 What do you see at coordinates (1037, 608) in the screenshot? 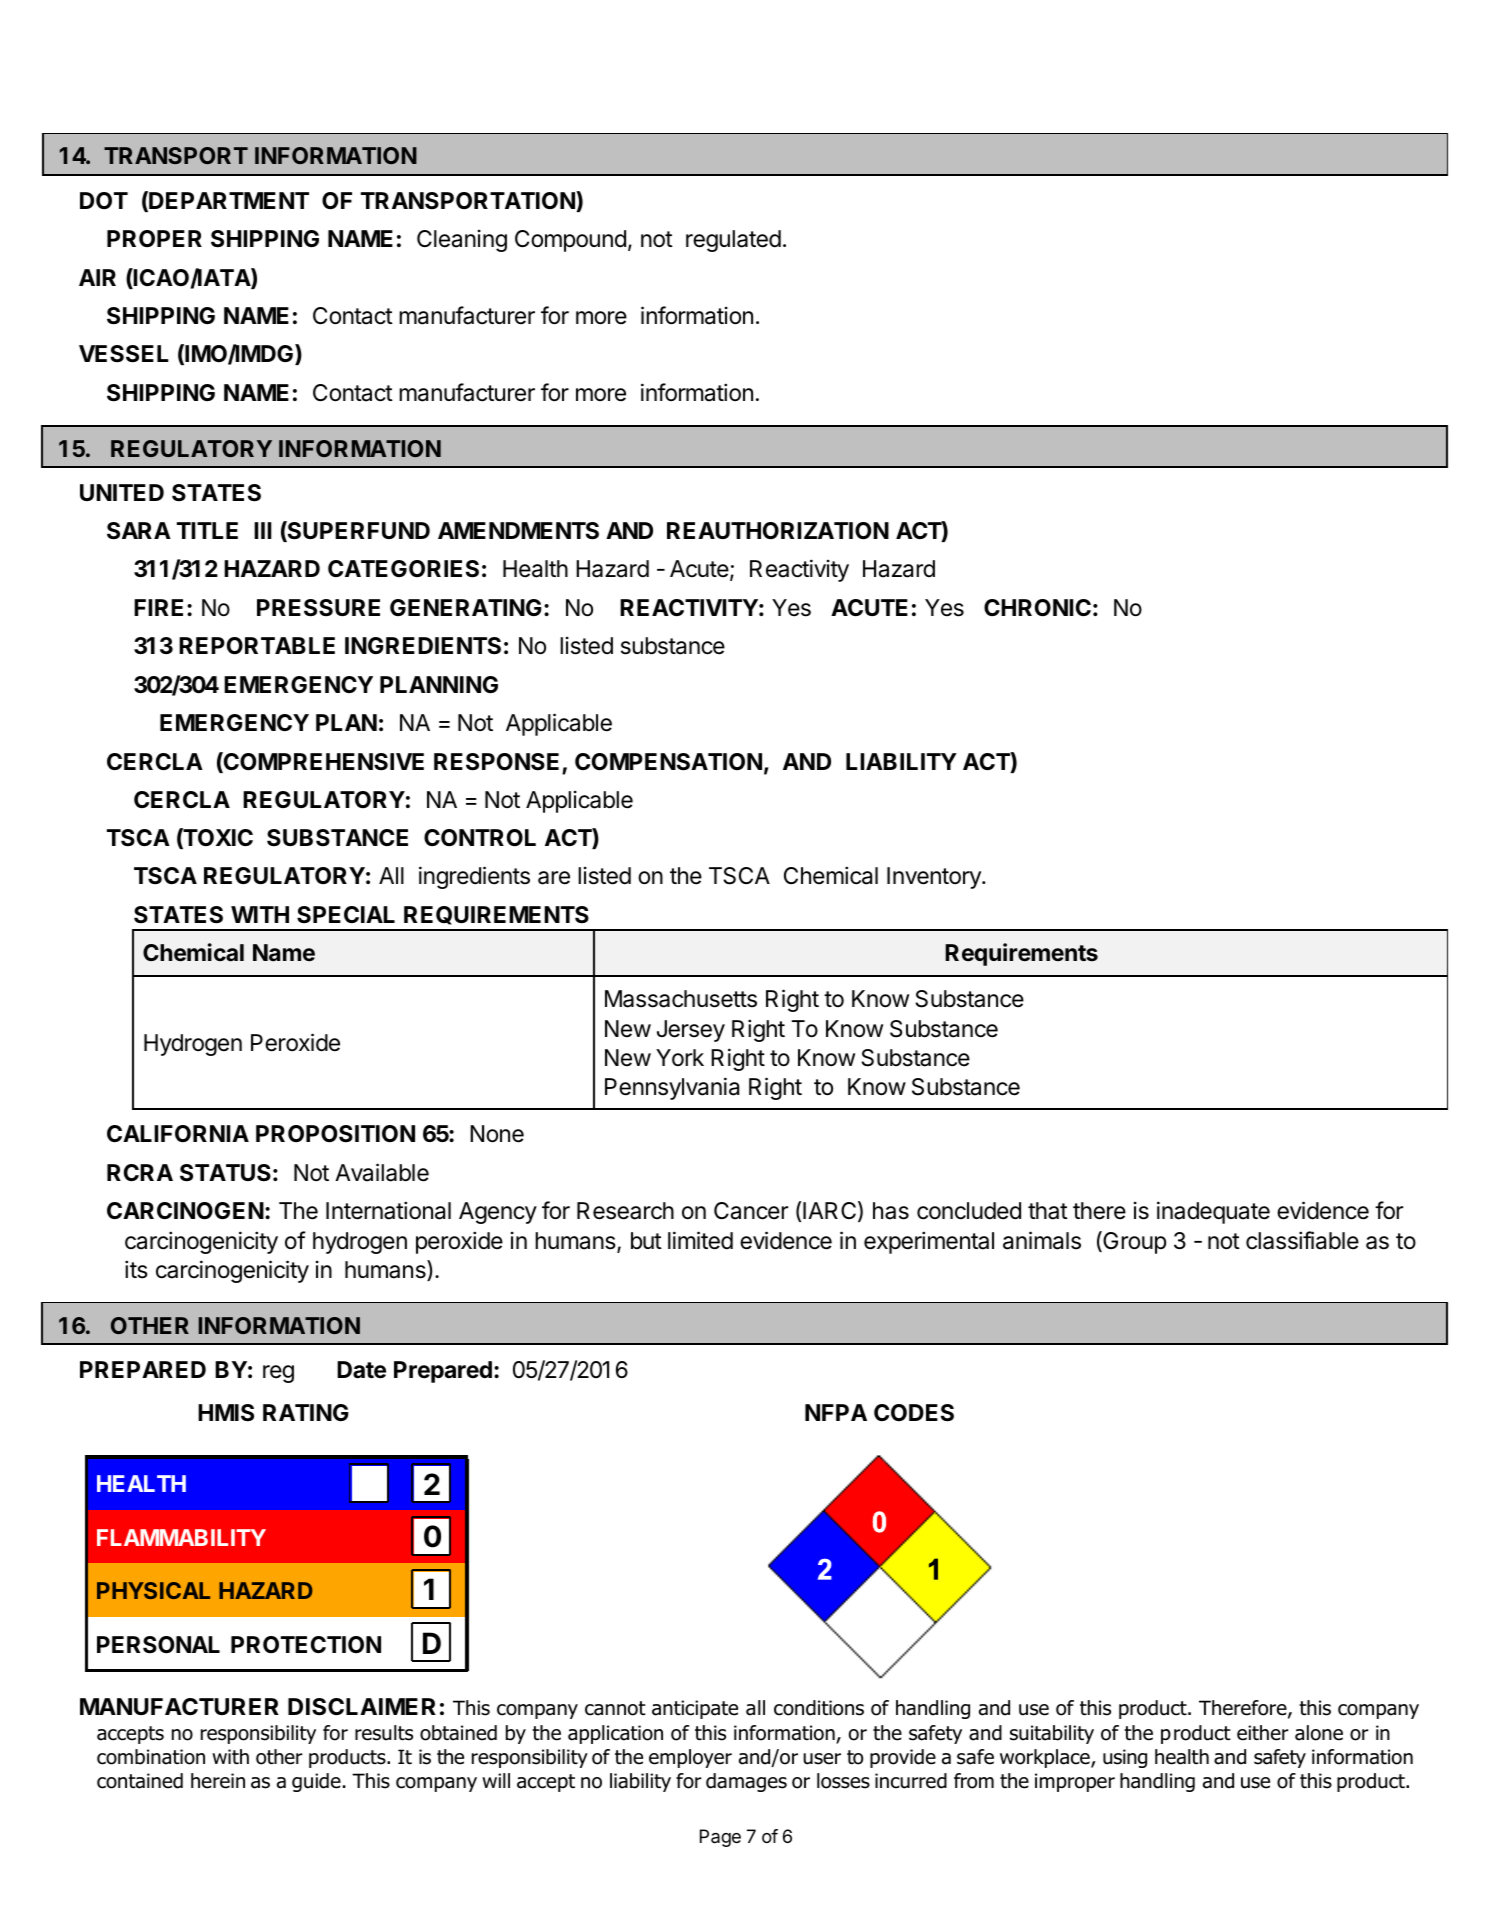
I see `CHRONIC` at bounding box center [1037, 608].
